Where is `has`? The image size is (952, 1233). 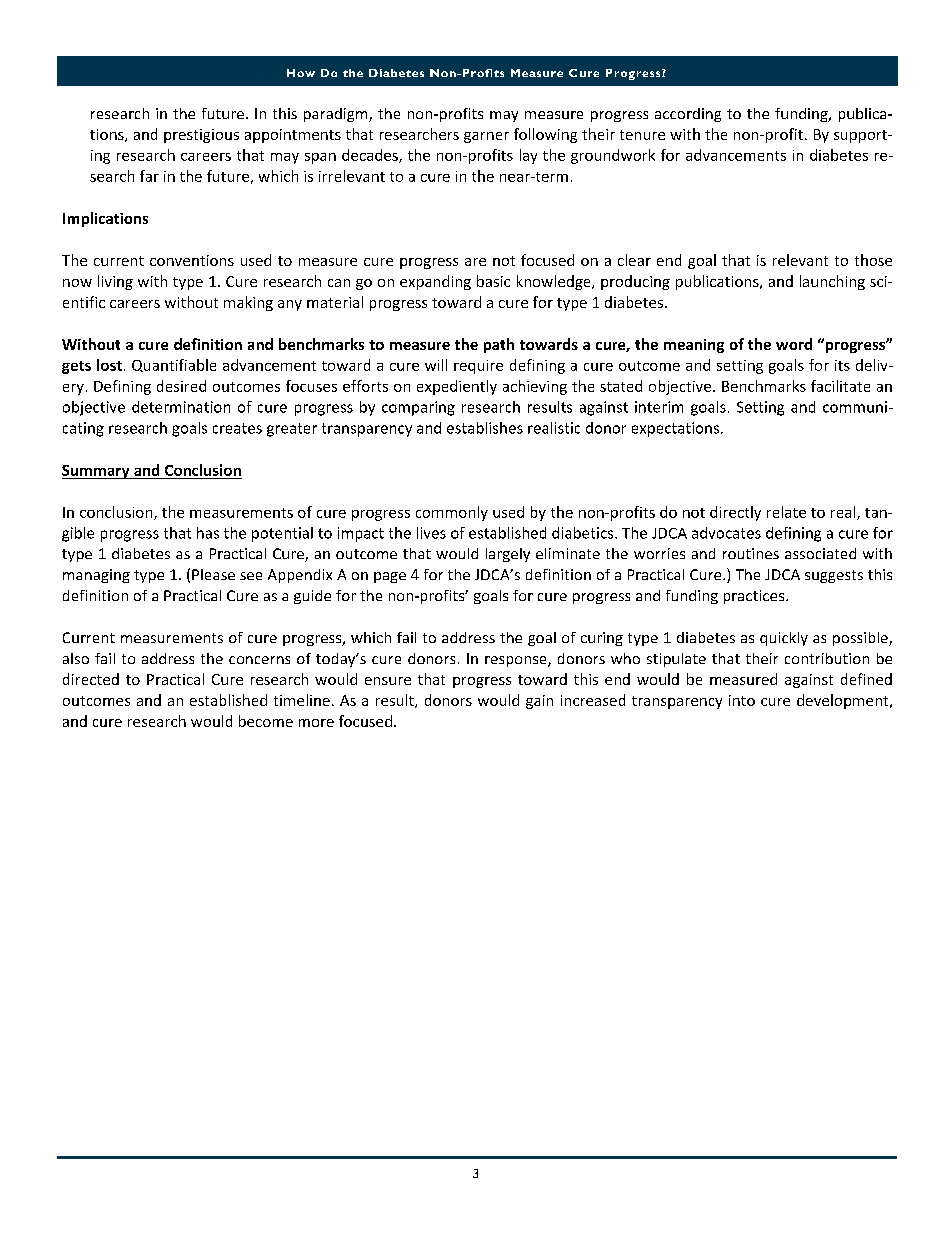 has is located at coordinates (208, 533).
